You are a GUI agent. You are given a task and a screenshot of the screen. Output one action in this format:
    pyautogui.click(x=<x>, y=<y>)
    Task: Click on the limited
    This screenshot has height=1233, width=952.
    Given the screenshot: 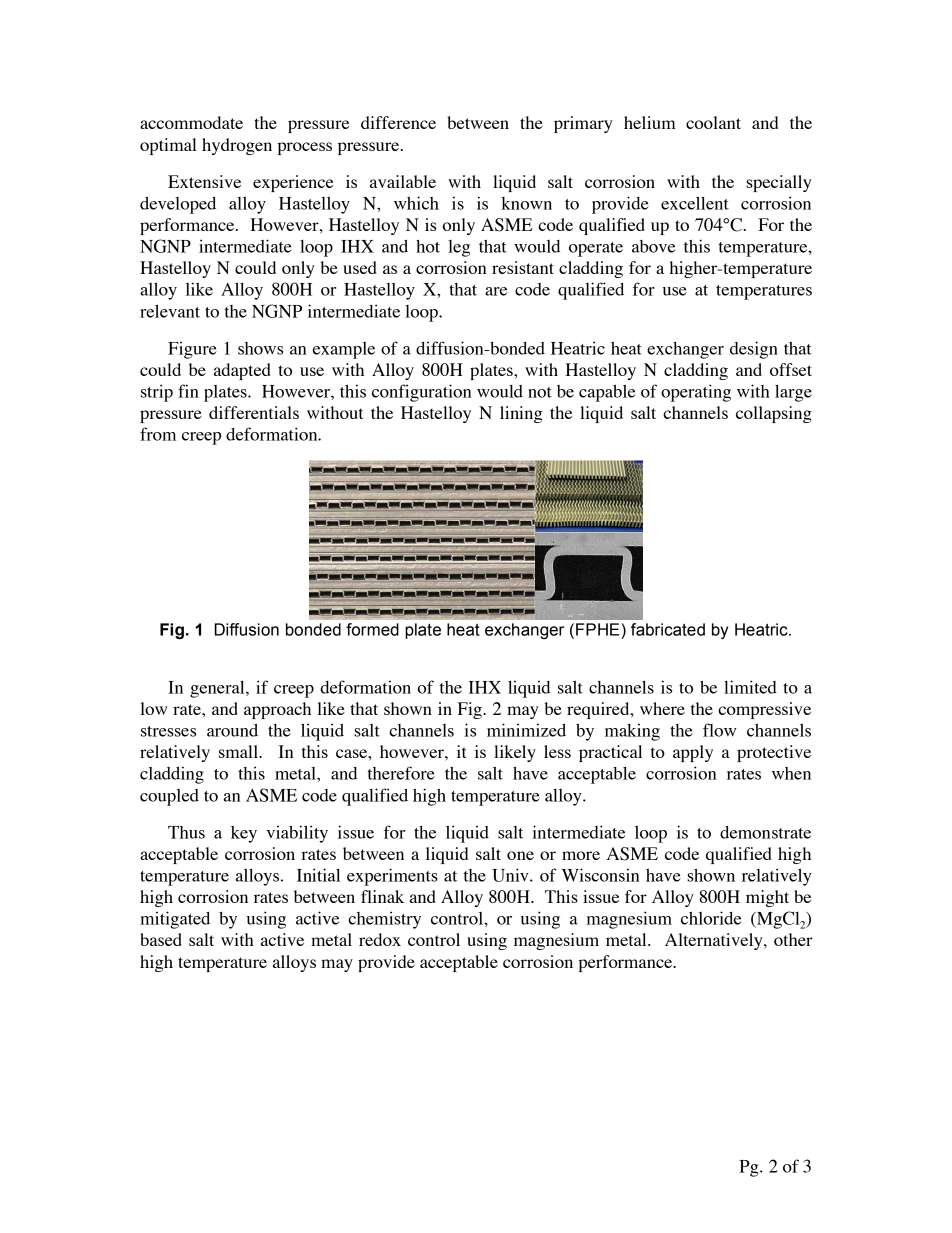 What is the action you would take?
    pyautogui.click(x=750, y=687)
